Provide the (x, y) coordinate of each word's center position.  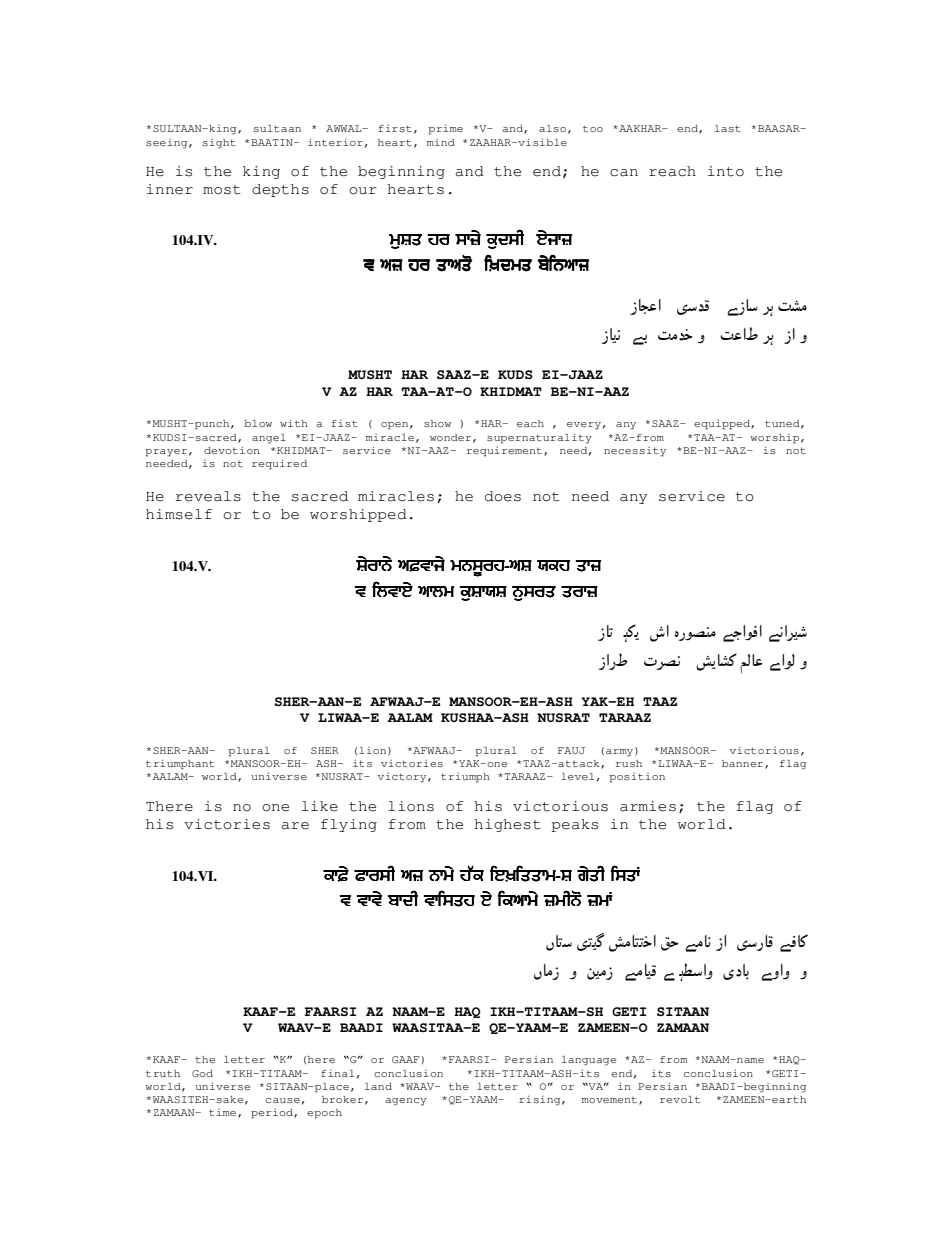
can (624, 173)
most (222, 190)
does (503, 496)
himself (179, 514)
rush (629, 763)
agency (406, 1102)
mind (441, 142)
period (273, 1113)
